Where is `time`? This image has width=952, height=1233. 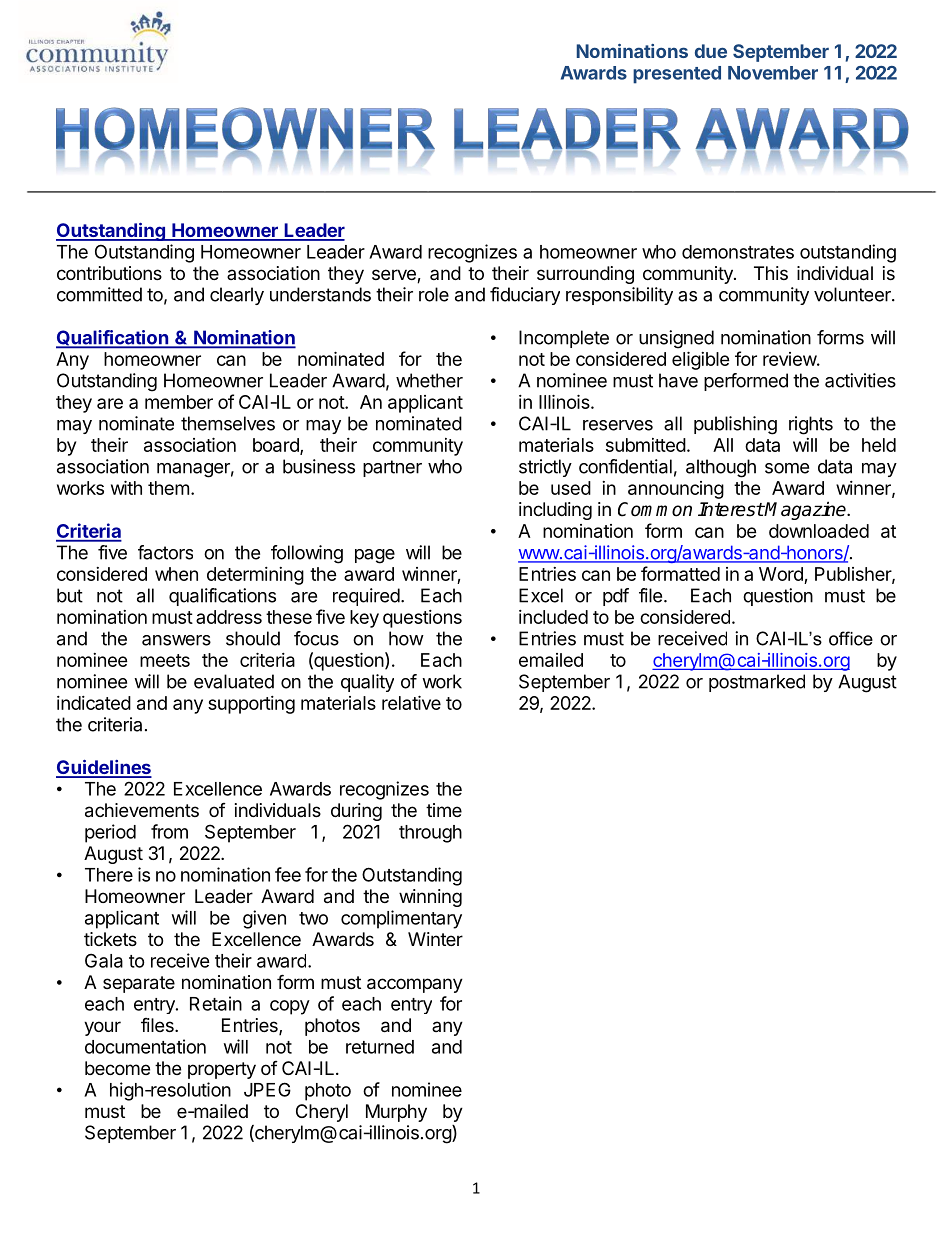
time is located at coordinates (444, 810).
